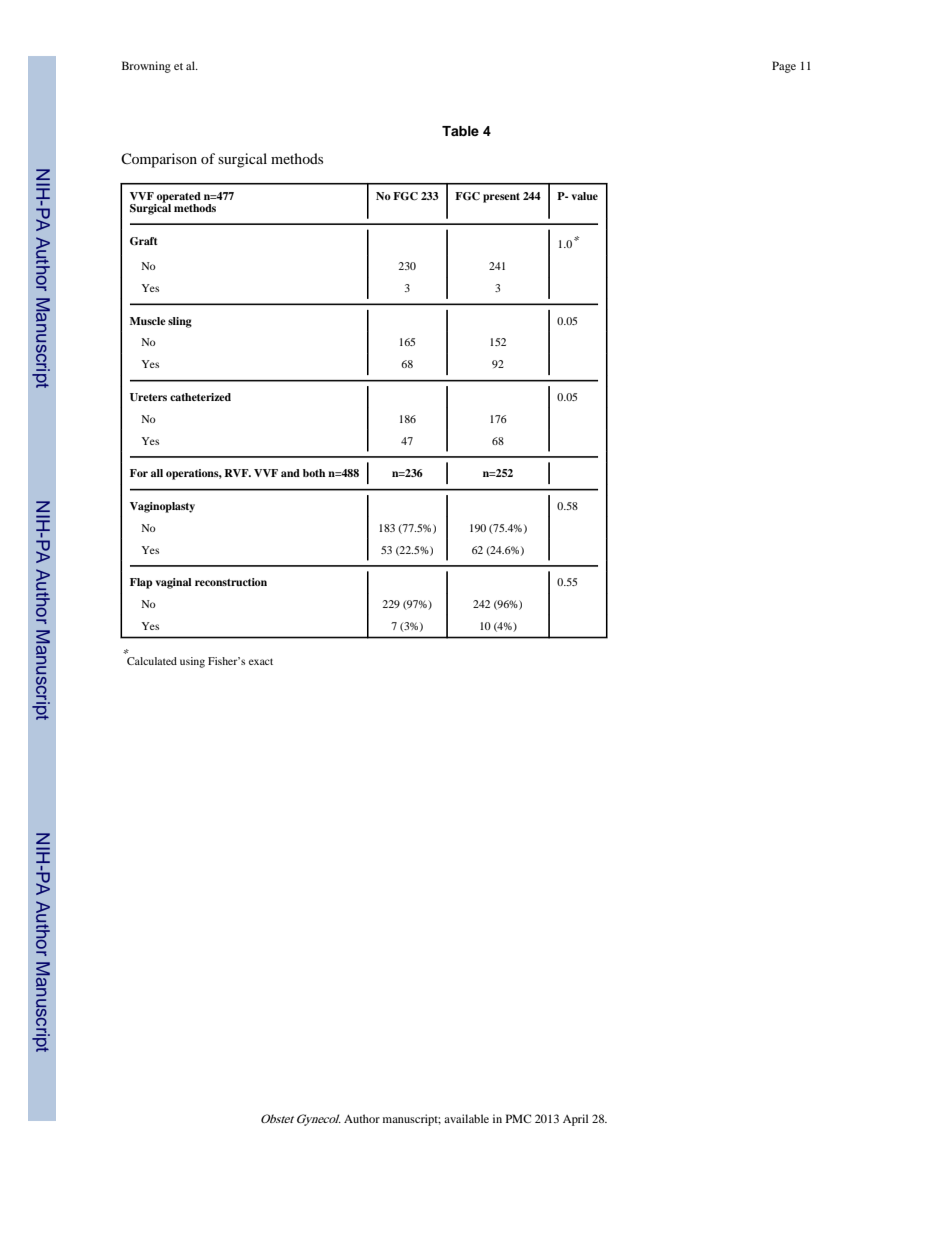  What do you see at coordinates (784, 67) in the image?
I see `Page` at bounding box center [784, 67].
